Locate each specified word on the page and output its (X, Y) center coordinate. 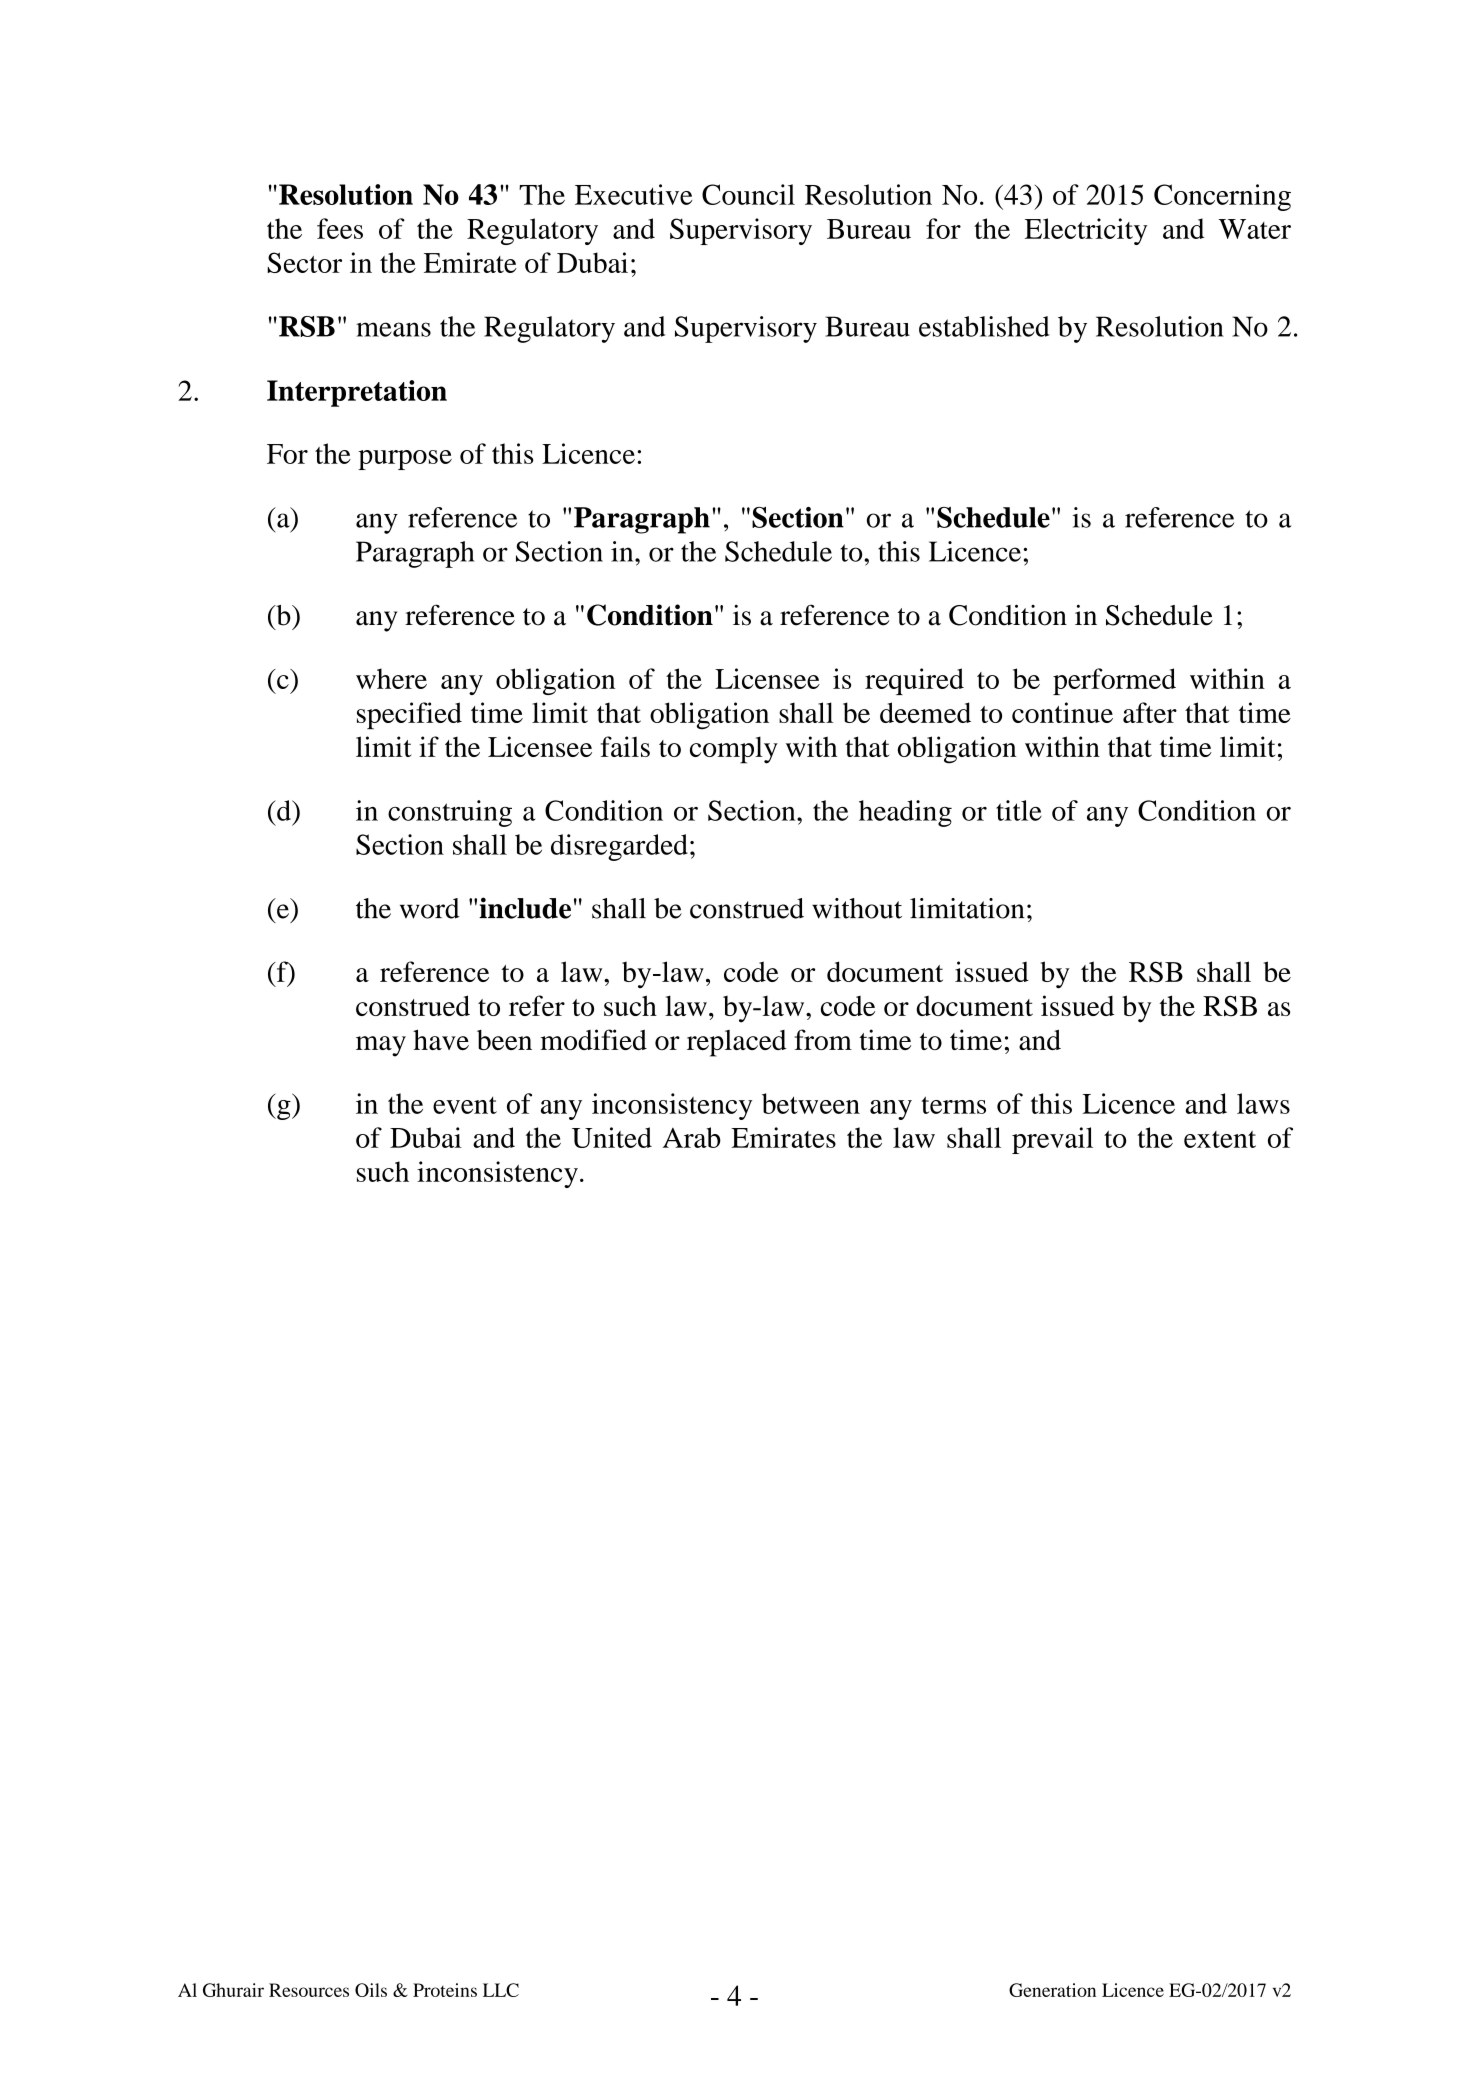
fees (340, 228)
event (465, 1105)
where (391, 678)
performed (1114, 681)
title (1019, 810)
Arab (692, 1137)
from (823, 1039)
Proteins (445, 1990)
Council (748, 194)
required (914, 681)
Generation (1052, 1990)
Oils (371, 1990)
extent (1220, 1139)
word (430, 908)
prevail (1052, 1140)
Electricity (1086, 231)
